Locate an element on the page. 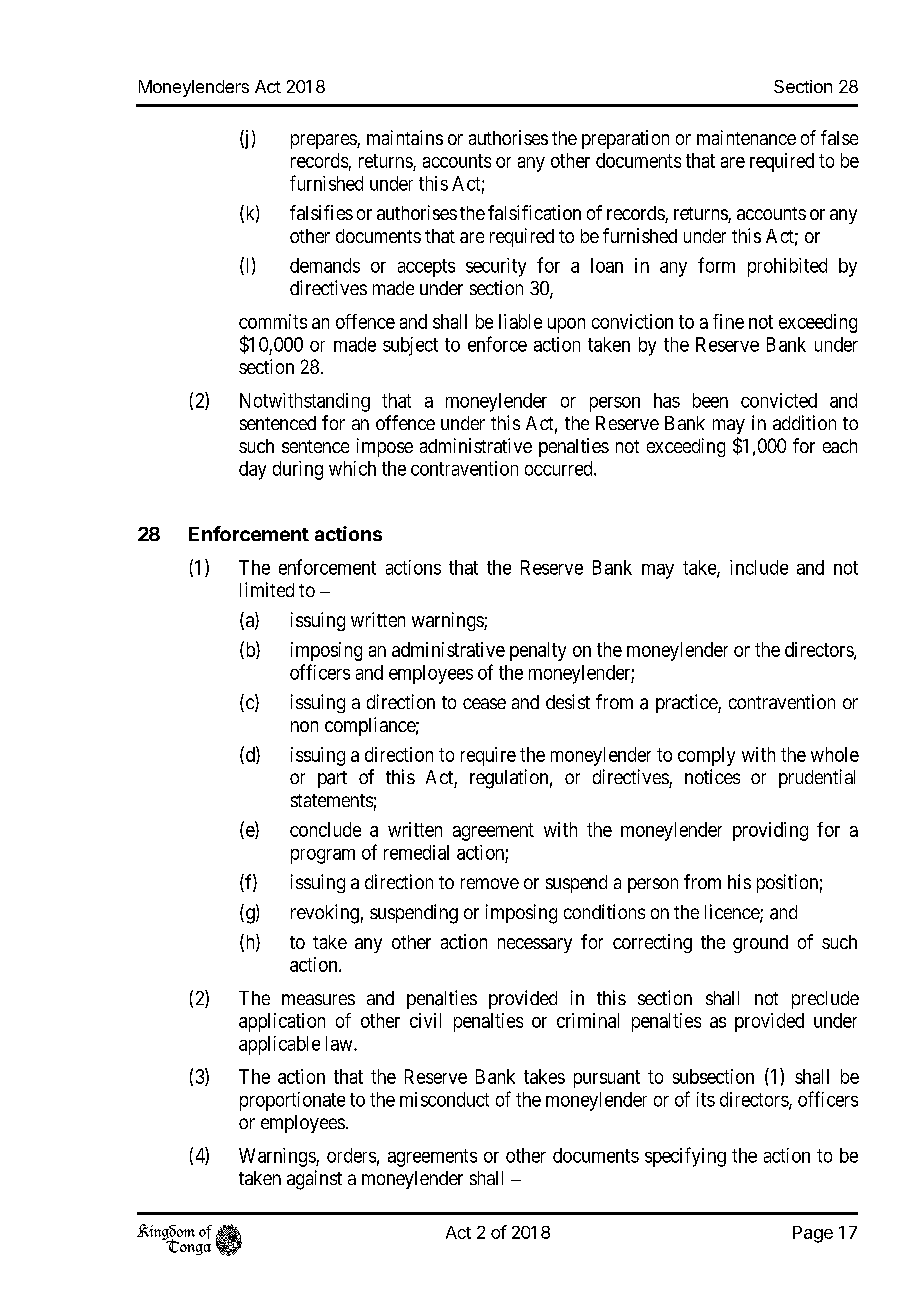 Image resolution: width=924 pixels, height=1305 pixels. revoking is located at coordinates (325, 914).
